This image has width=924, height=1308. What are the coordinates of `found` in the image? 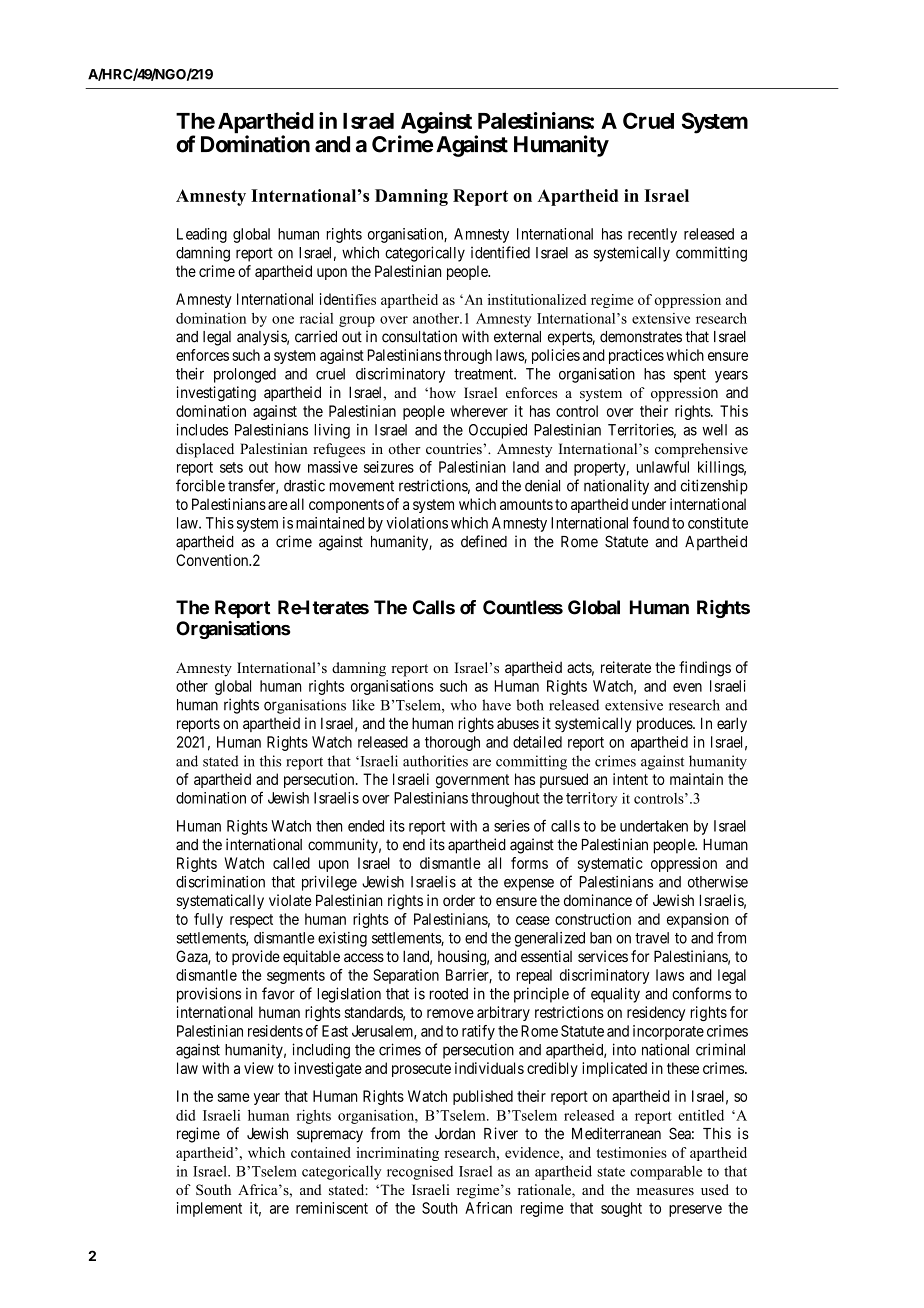 It's located at (651, 522).
